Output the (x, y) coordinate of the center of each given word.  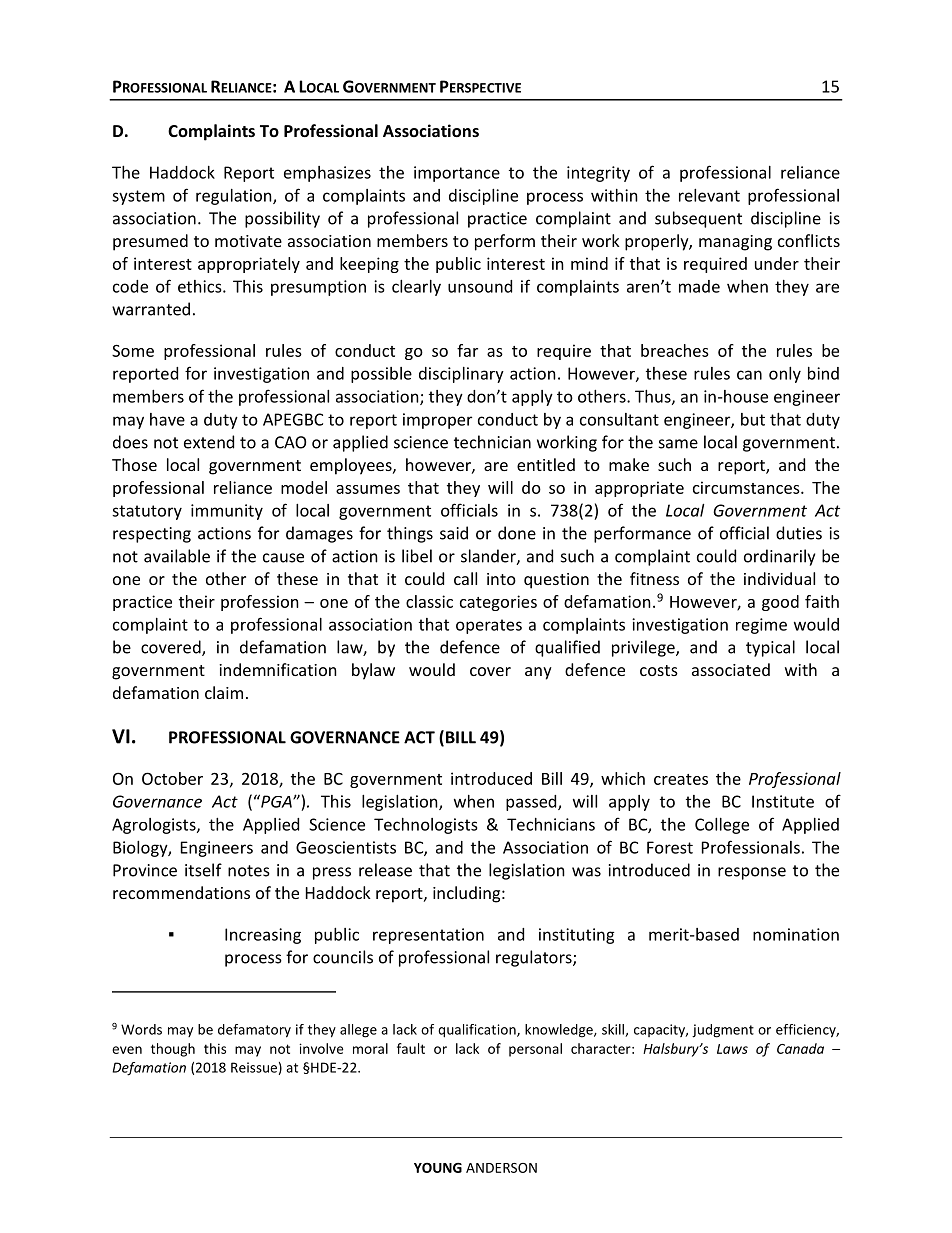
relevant (709, 195)
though (173, 1050)
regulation (235, 197)
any (538, 673)
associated (731, 669)
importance (457, 174)
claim (224, 692)
